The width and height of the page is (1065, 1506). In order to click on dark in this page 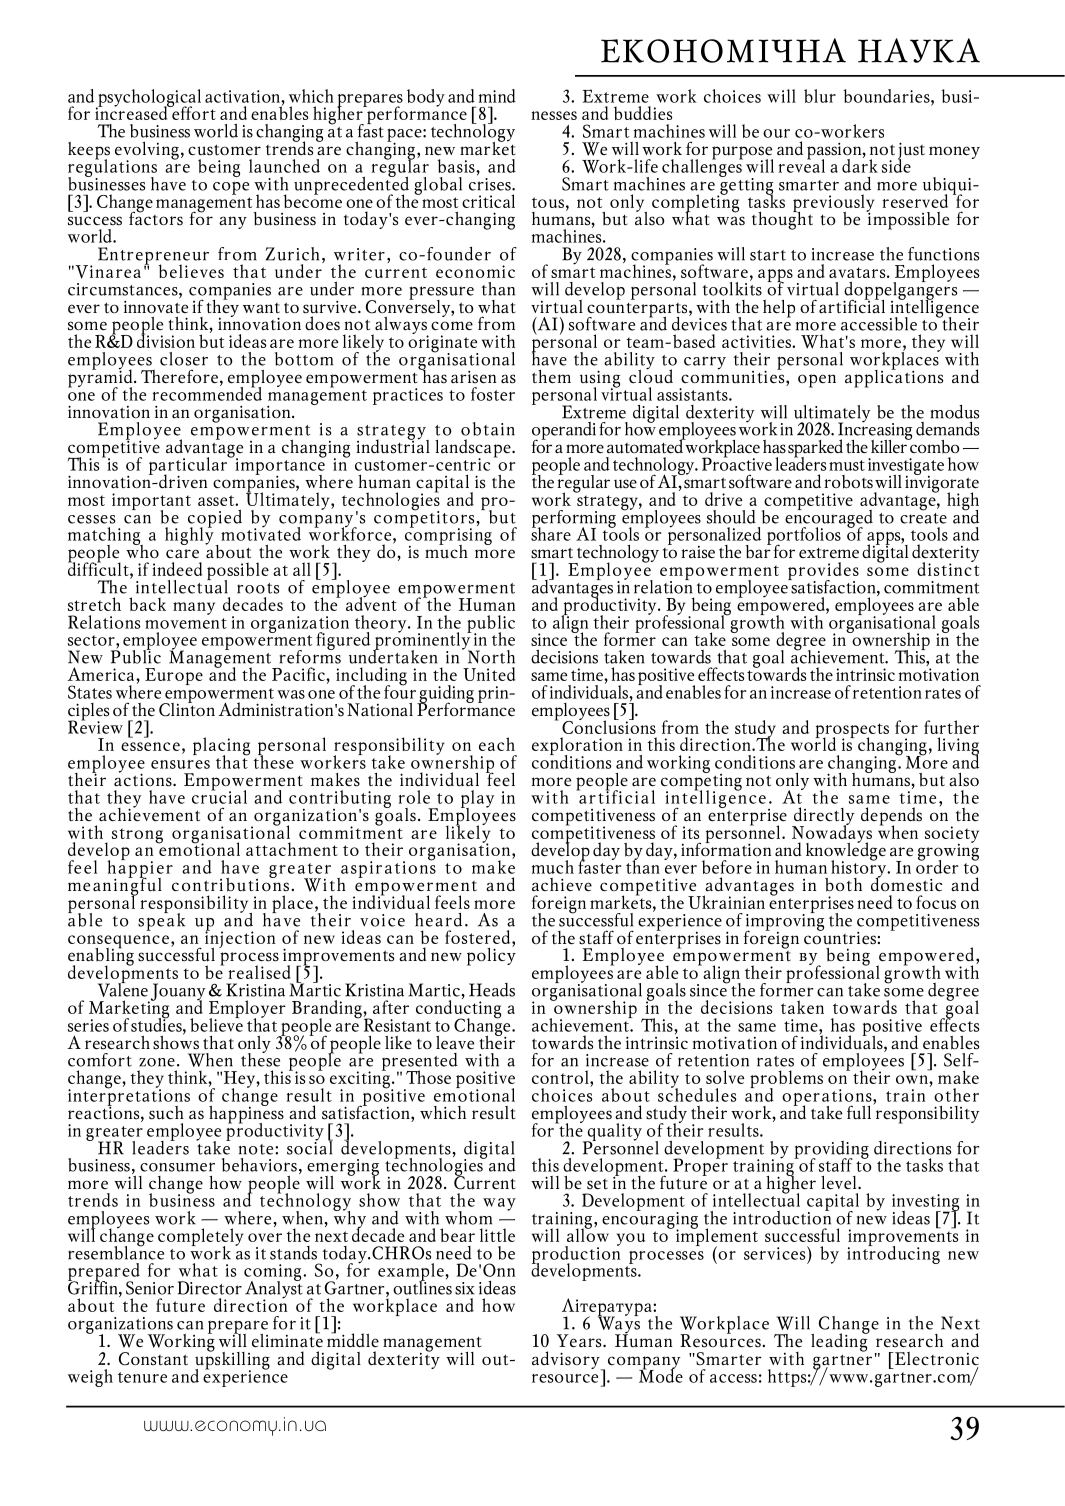, I will do `click(860, 164)`.
